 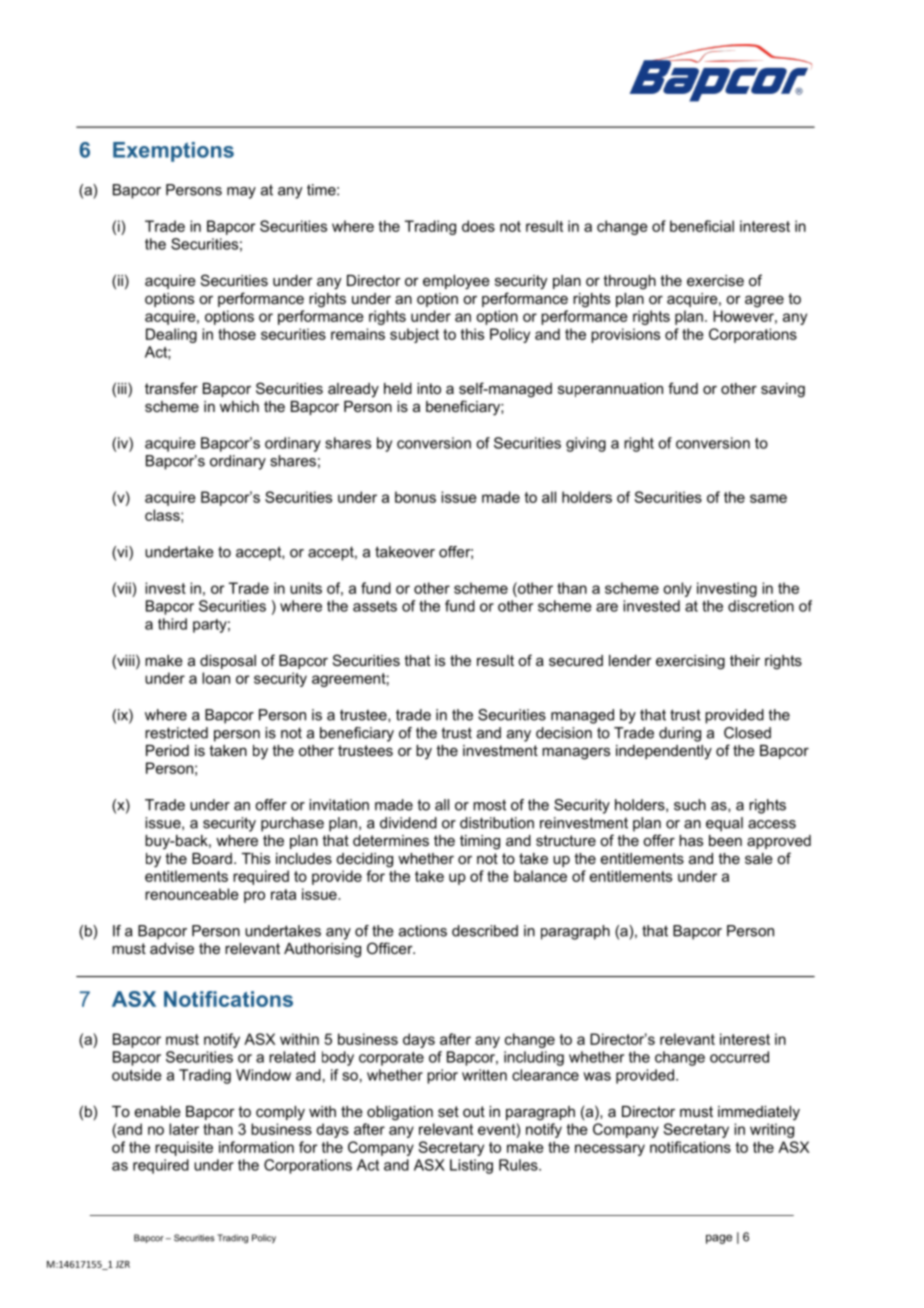 What do you see at coordinates (768, 498) in the image?
I see `same` at bounding box center [768, 498].
